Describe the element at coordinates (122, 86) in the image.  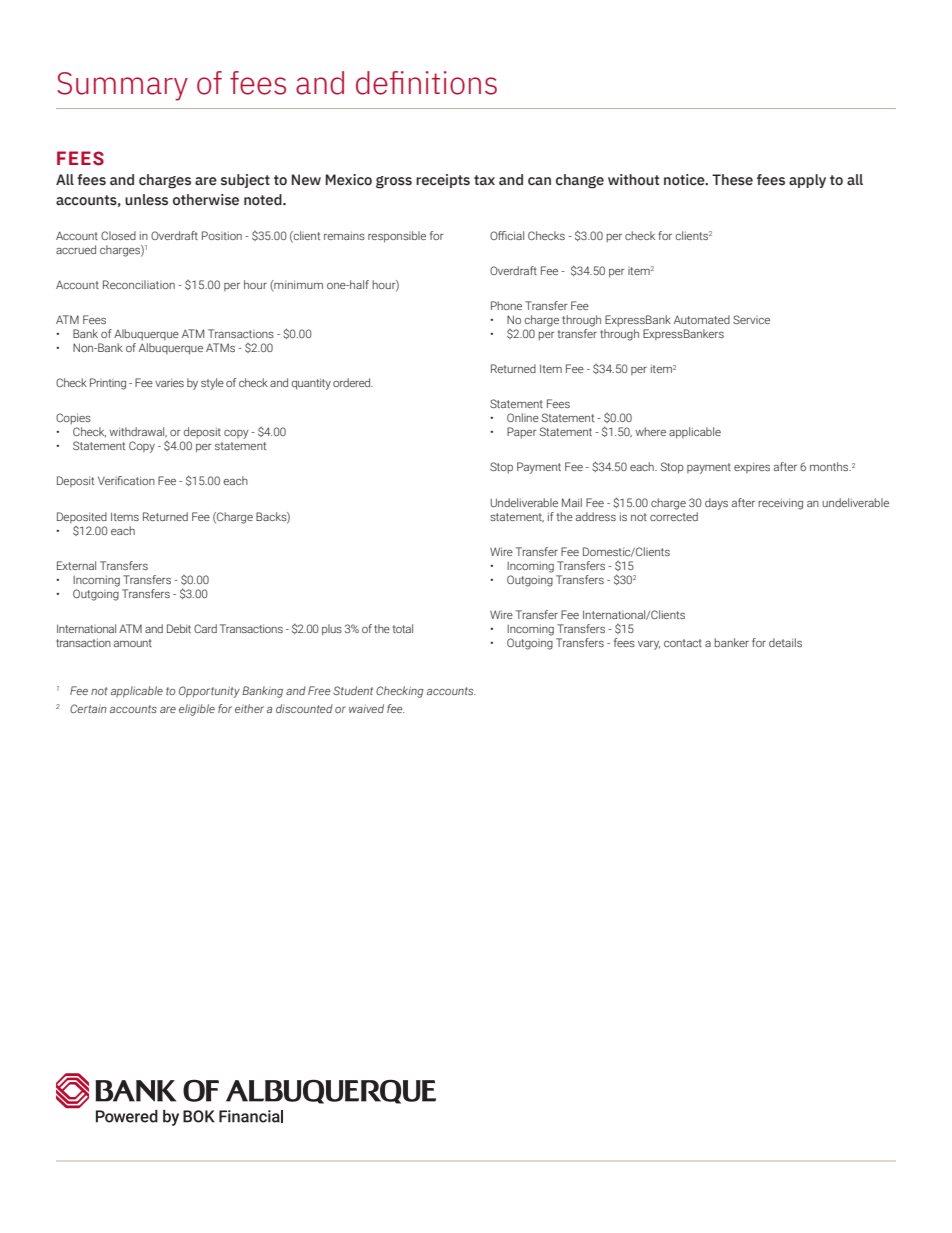
I see `Summary` at that location.
